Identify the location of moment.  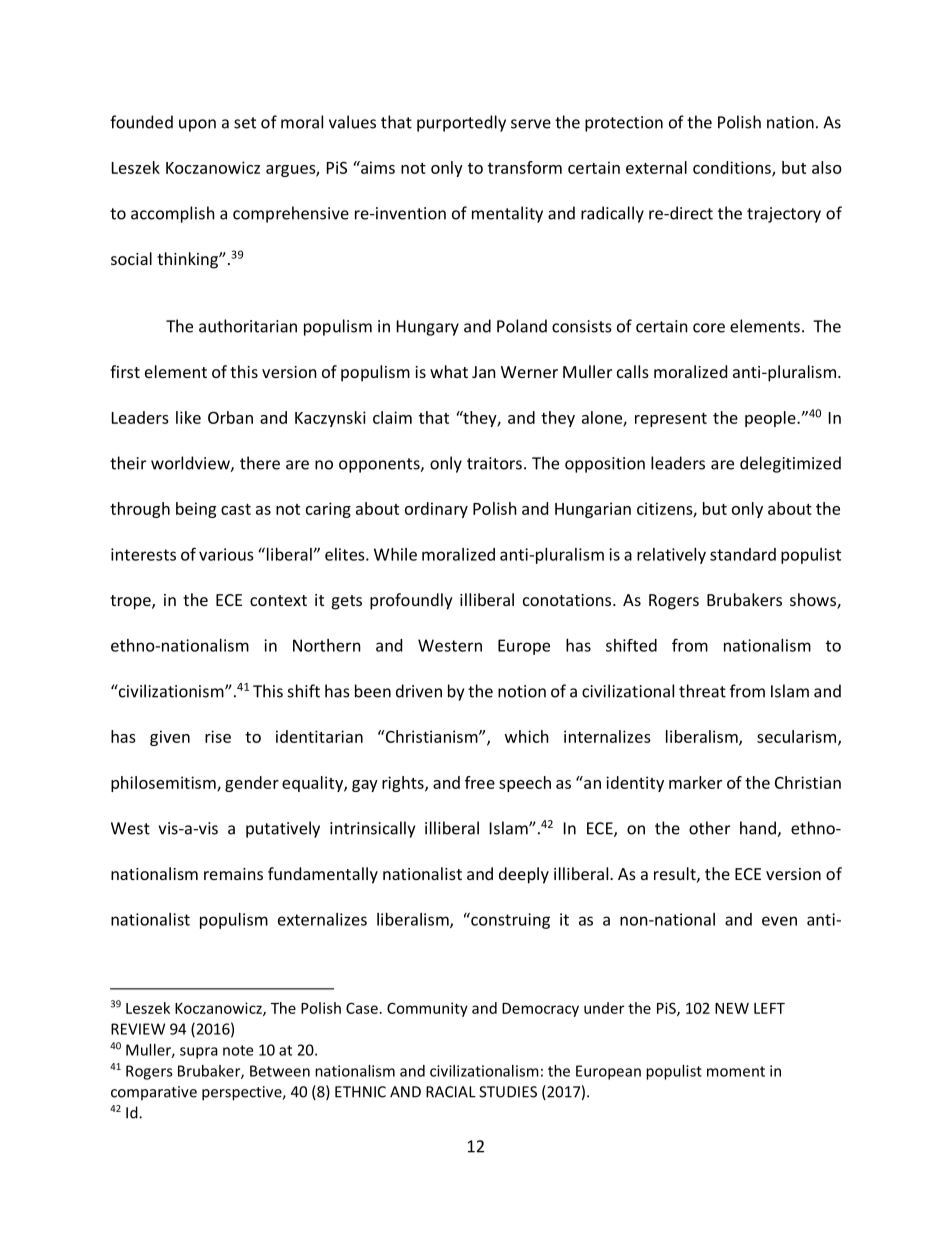
(736, 1071).
